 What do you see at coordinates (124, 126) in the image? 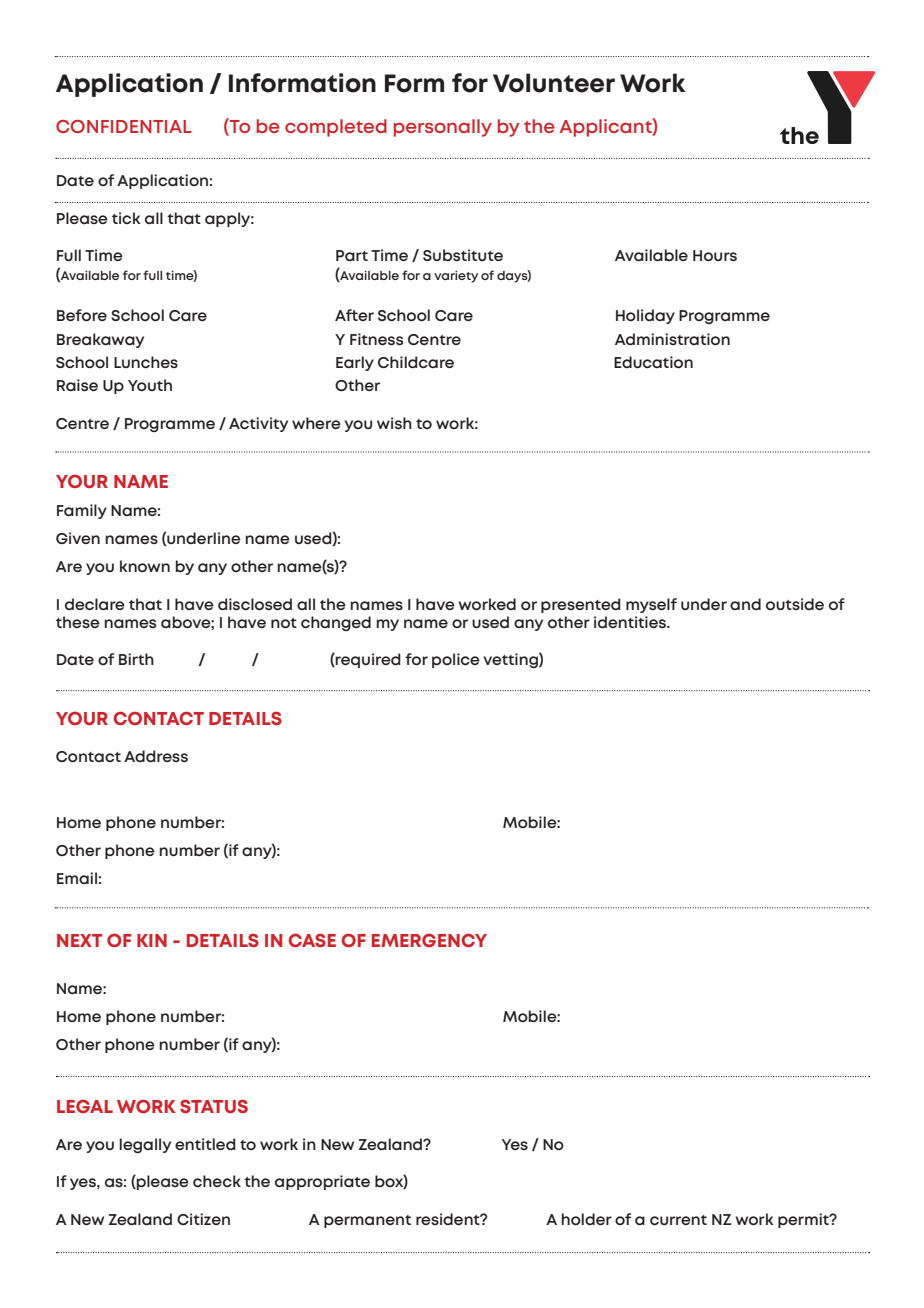
I see `CONFIDENTIAL` at bounding box center [124, 126].
